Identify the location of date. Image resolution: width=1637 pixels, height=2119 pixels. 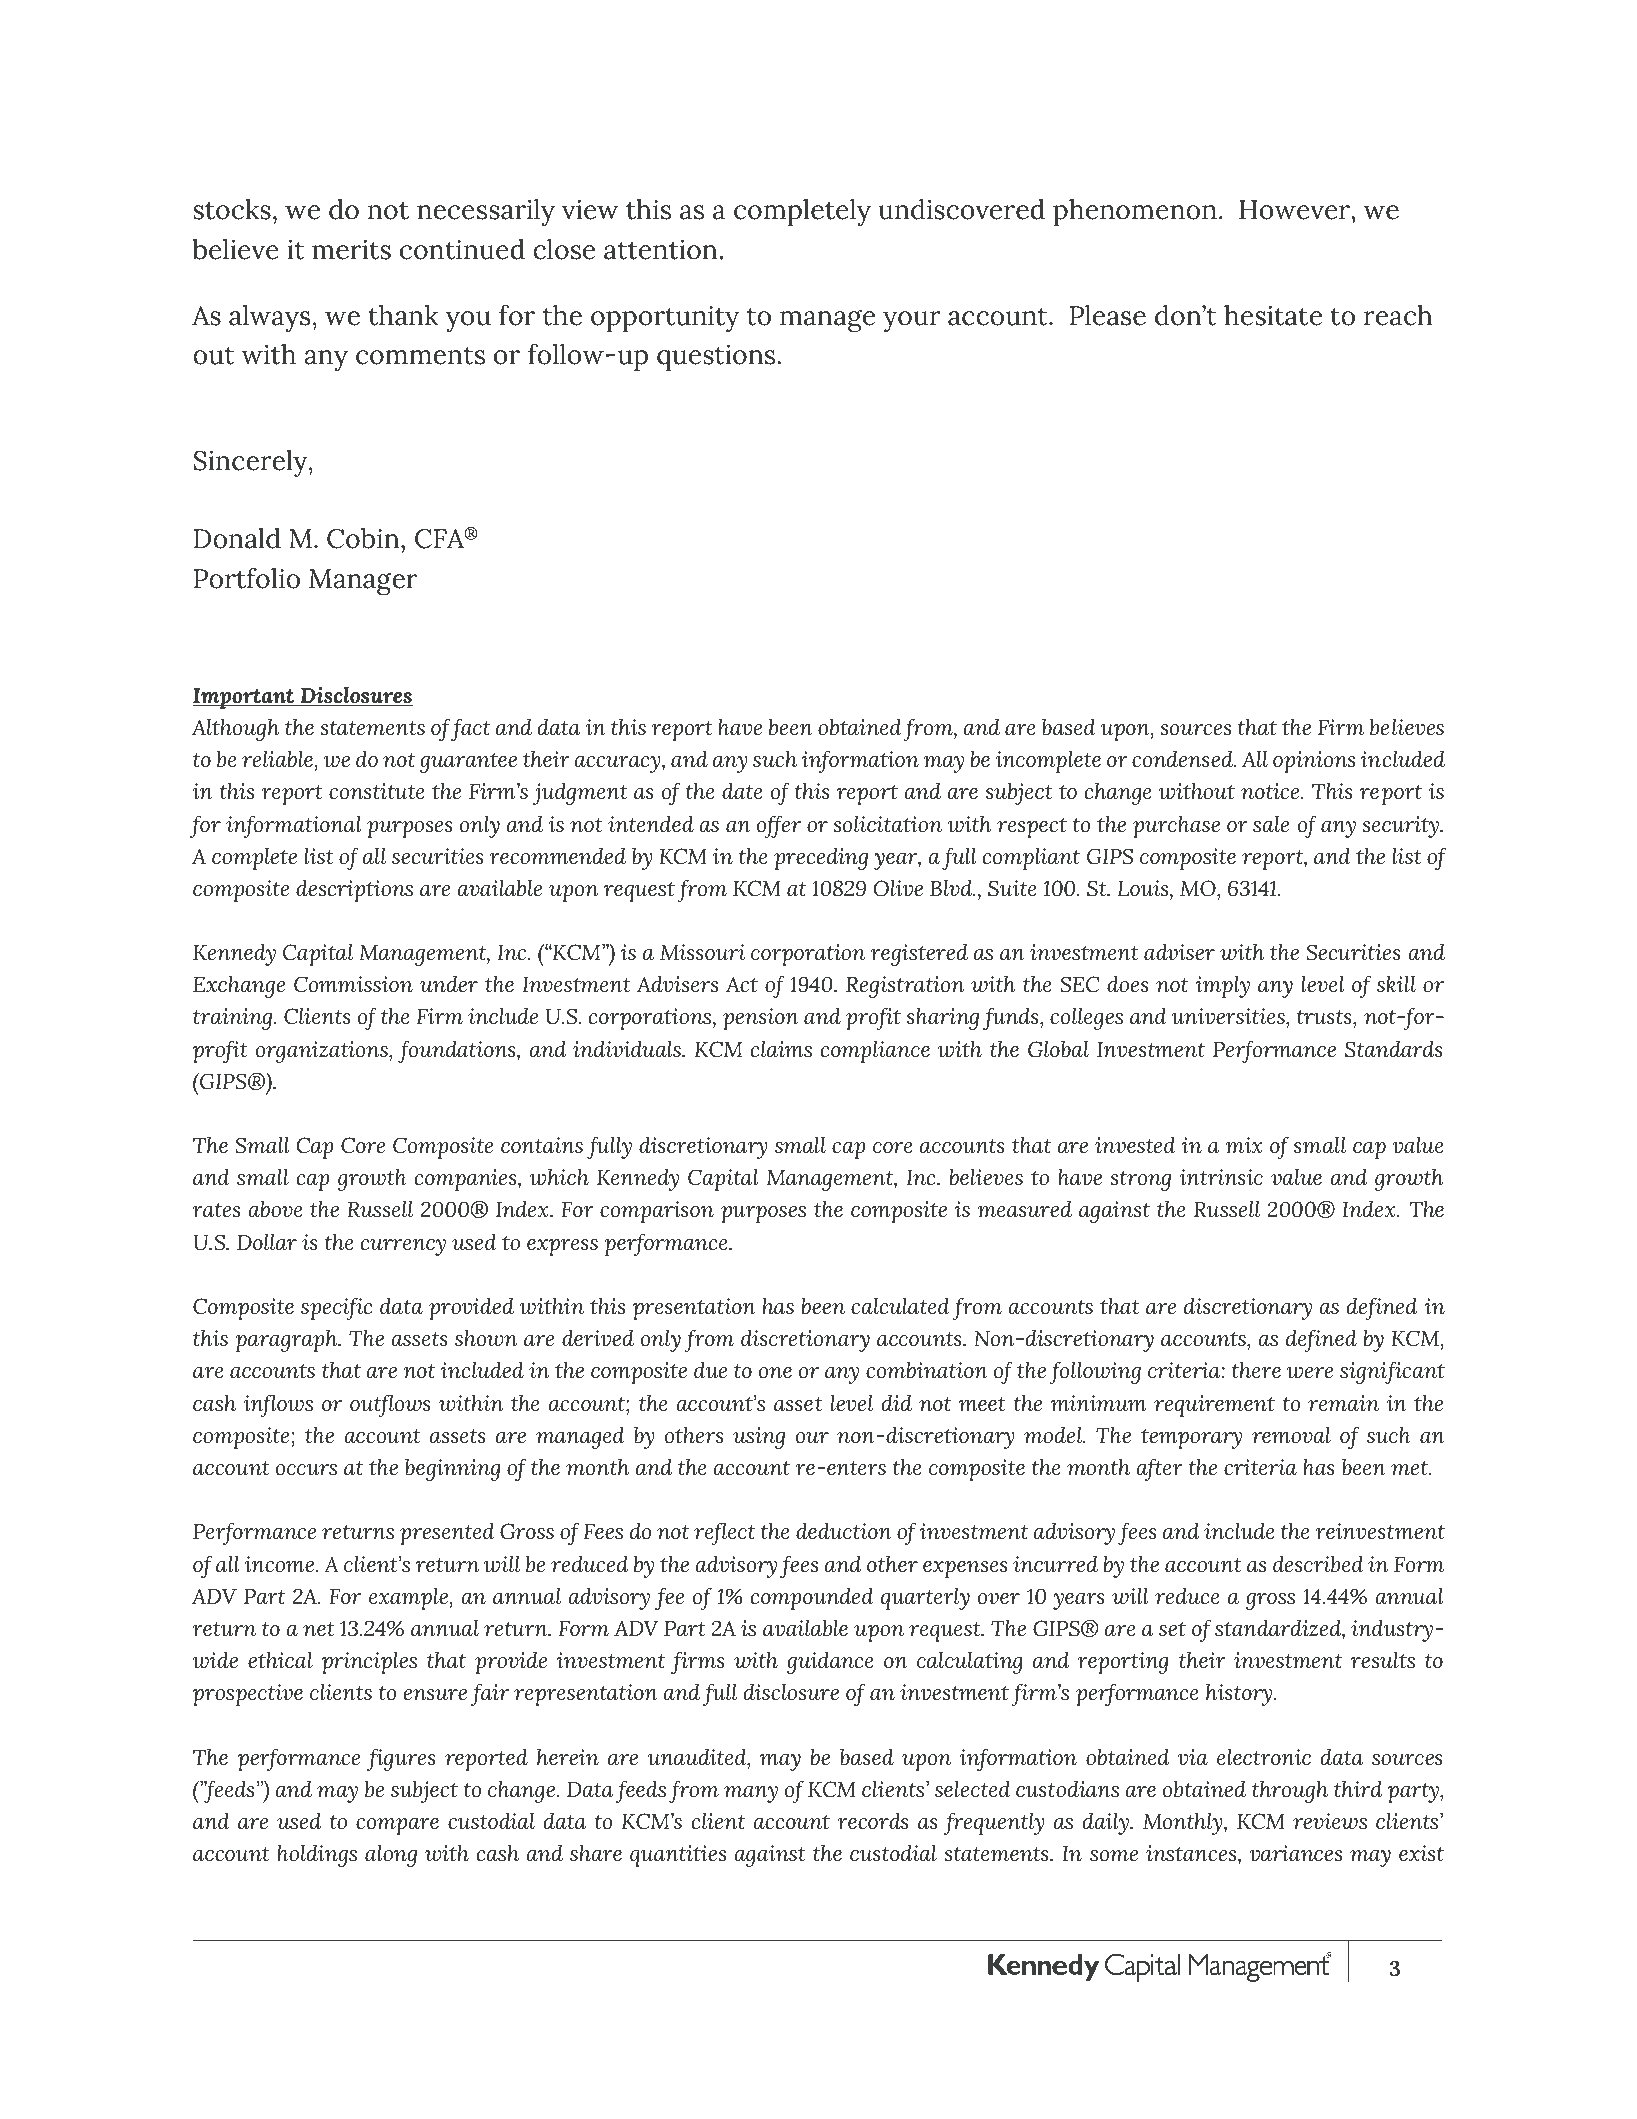
(742, 791).
